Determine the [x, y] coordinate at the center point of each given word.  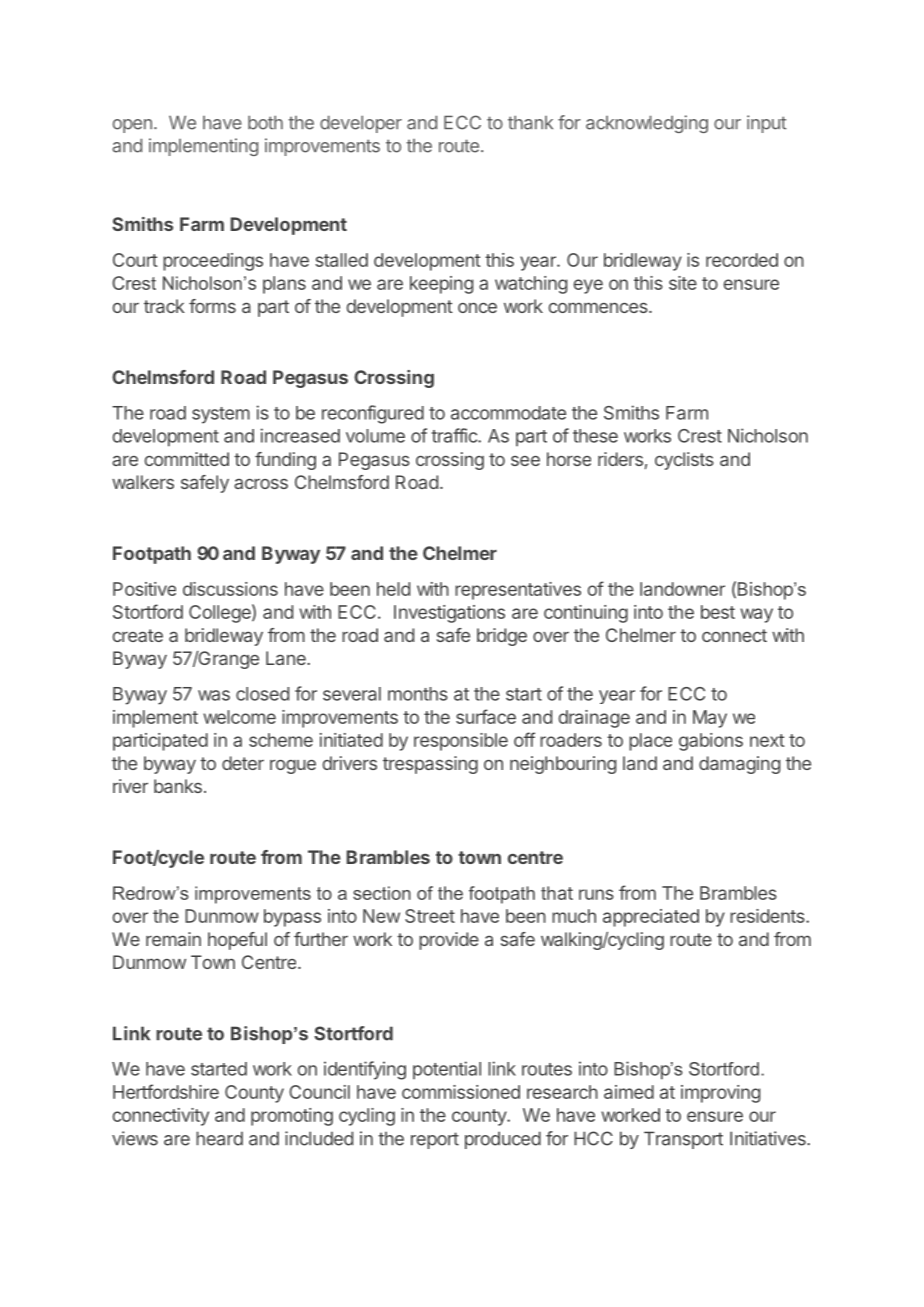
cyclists [684, 461]
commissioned [461, 1092]
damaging [739, 765]
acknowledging [647, 124]
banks [178, 786]
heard [219, 1138]
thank [530, 122]
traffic [455, 435]
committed [187, 459]
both [265, 122]
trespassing [430, 765]
